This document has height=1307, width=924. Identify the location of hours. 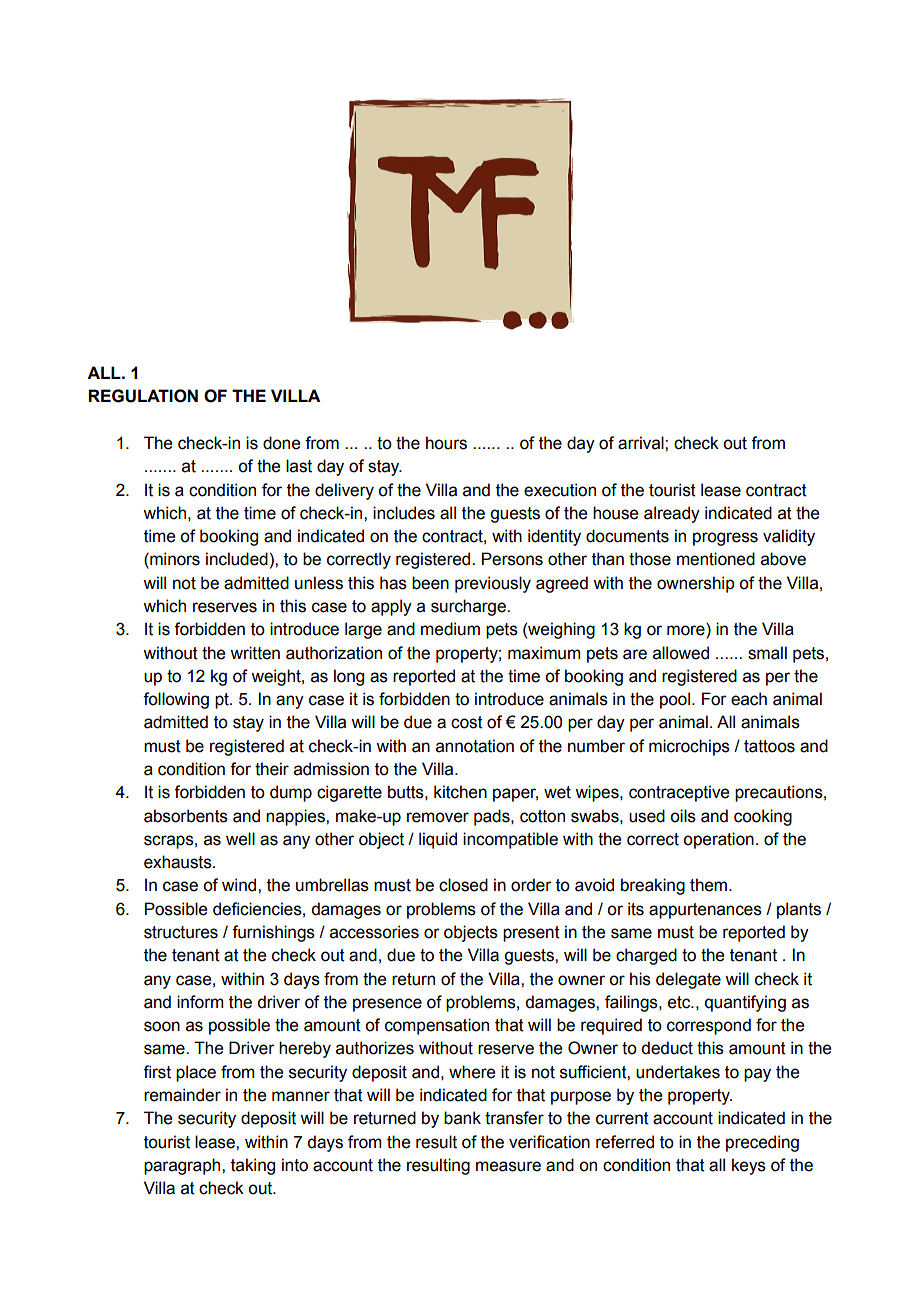
(446, 443).
